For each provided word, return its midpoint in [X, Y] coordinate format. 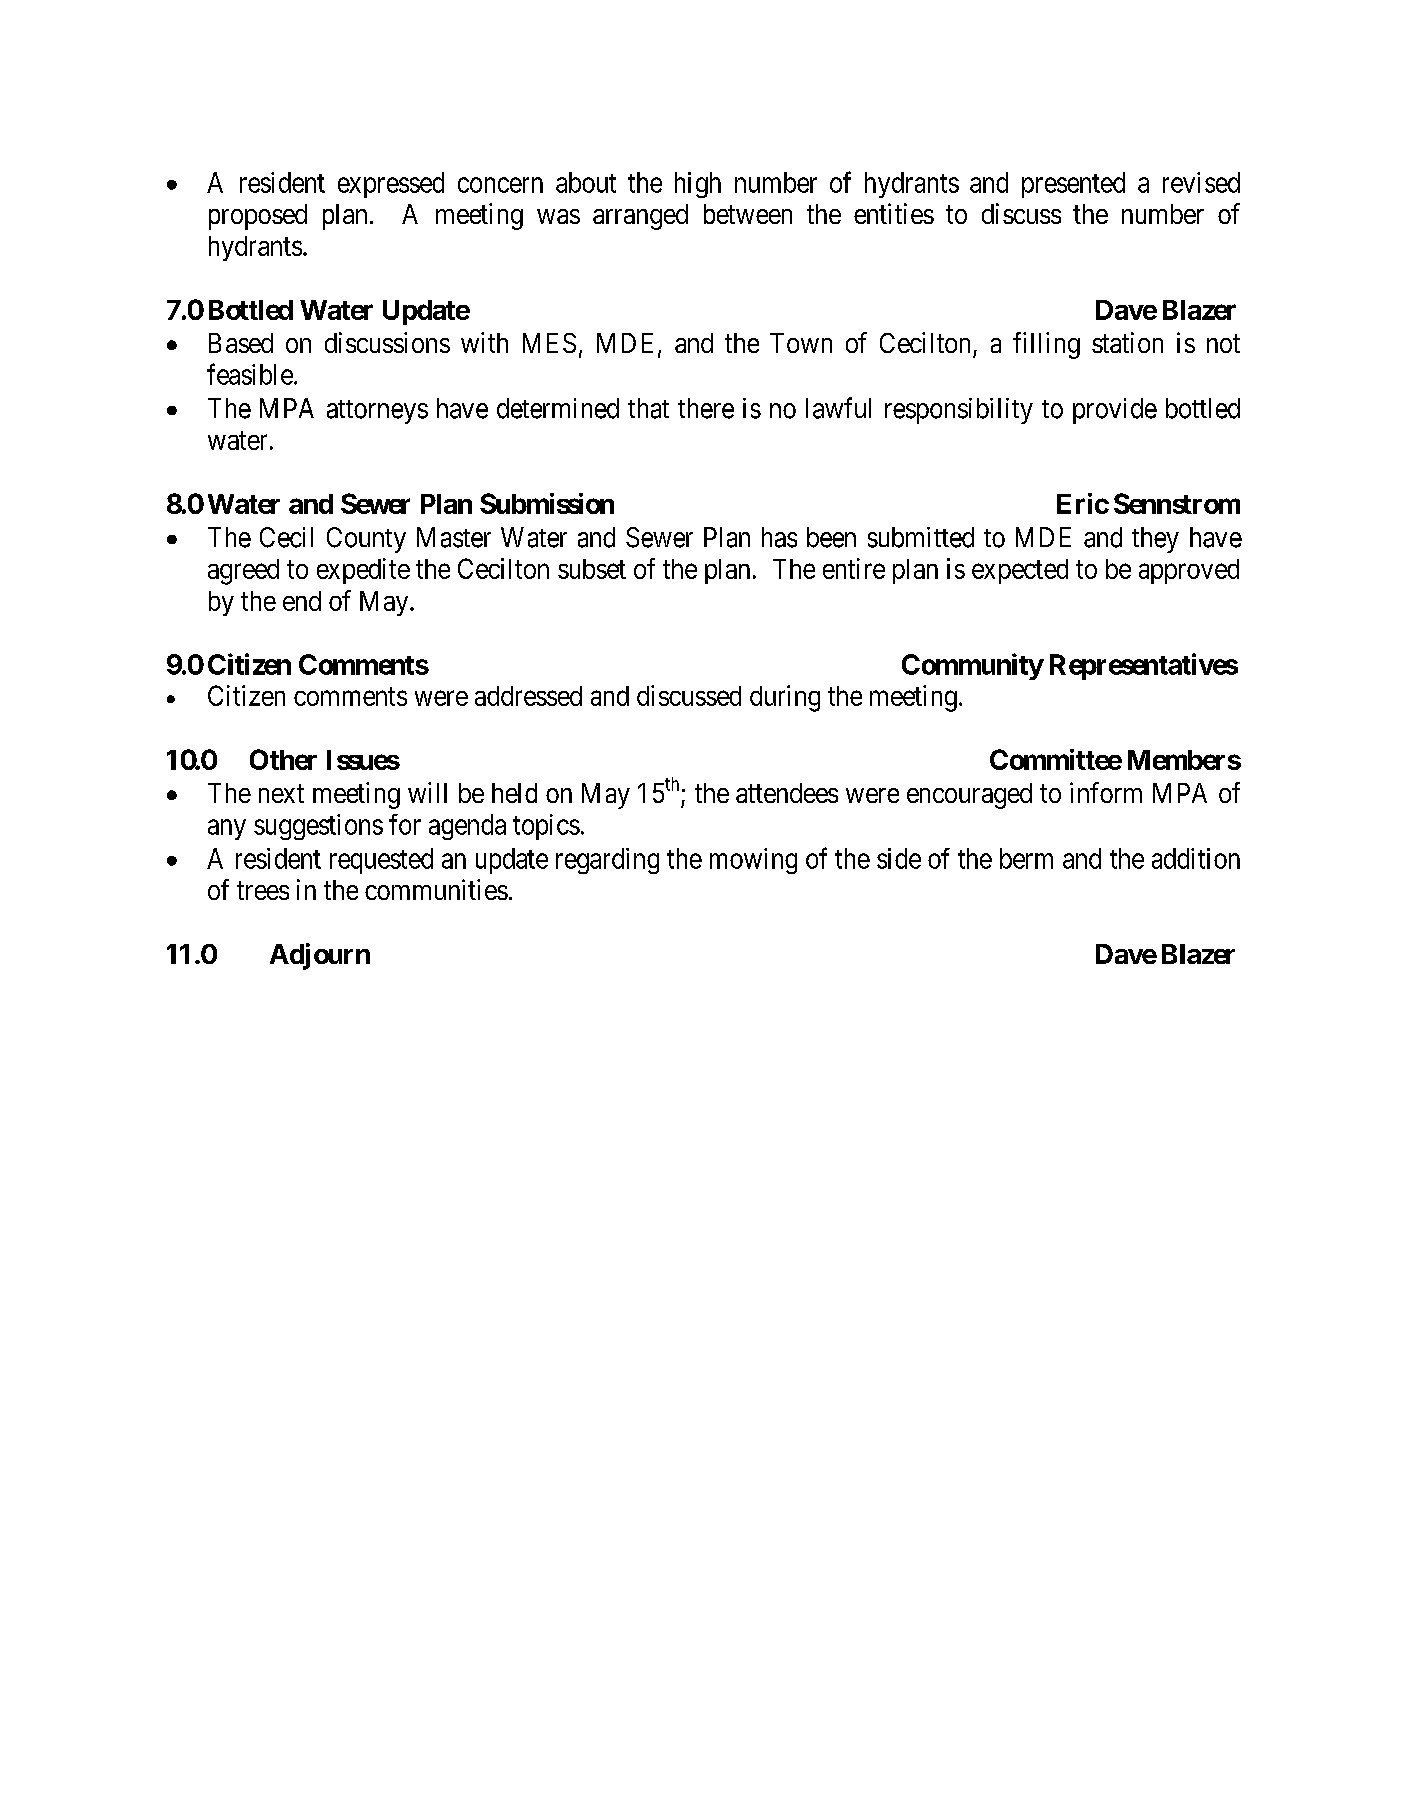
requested [381, 861]
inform [1106, 792]
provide [1115, 411]
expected [1020, 571]
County [366, 540]
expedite [363, 571]
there [706, 408]
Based [241, 343]
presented [1073, 185]
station [1127, 342]
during [785, 698]
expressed [391, 185]
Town [801, 343]
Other [283, 759]
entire [854, 568]
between [748, 214]
